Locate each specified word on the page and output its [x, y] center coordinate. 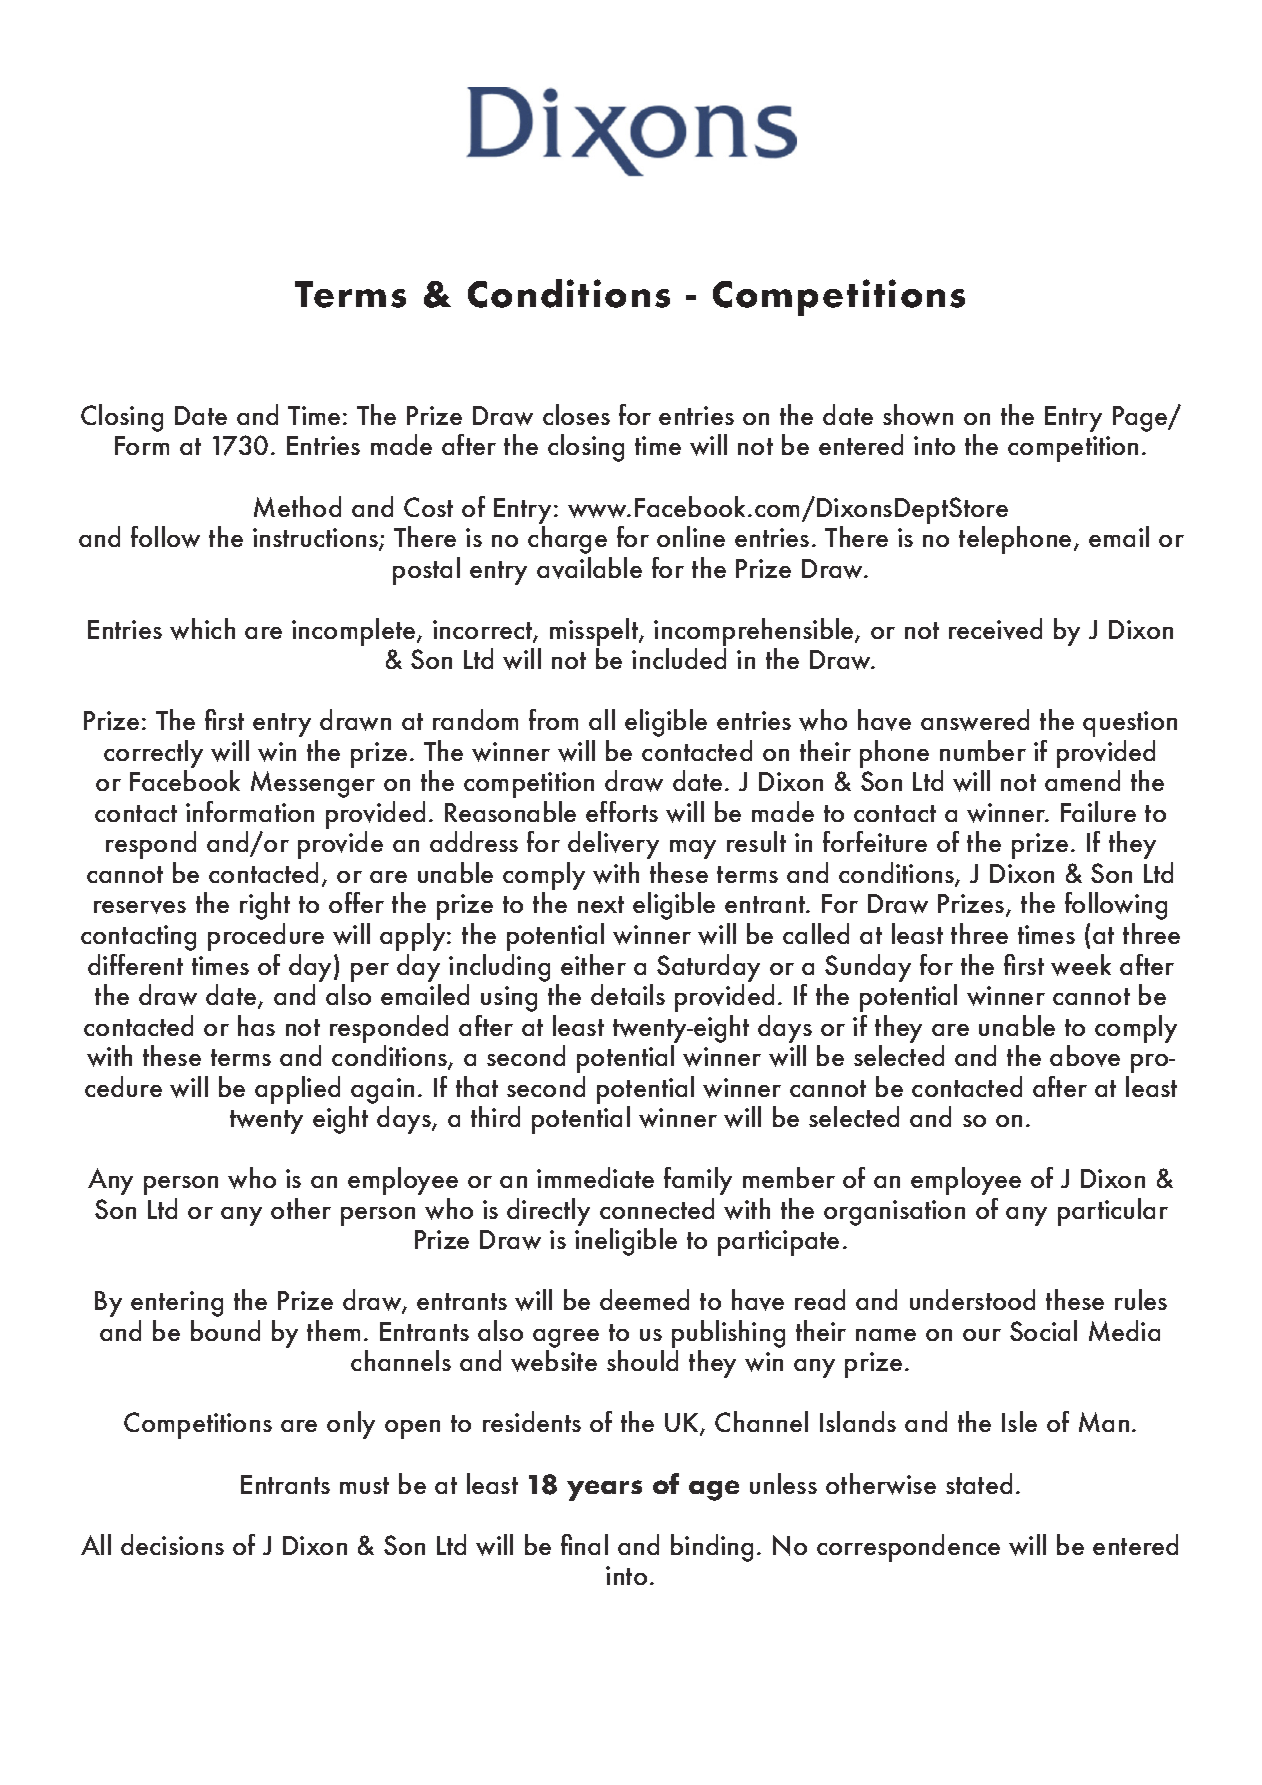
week [1081, 965]
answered [975, 720]
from [553, 719]
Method [297, 506]
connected [657, 1208]
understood [972, 1299]
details [628, 994]
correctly [153, 754]
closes [576, 414]
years [604, 1490]
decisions [172, 1544]
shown [918, 415]
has [256, 1025]
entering [177, 1304]
